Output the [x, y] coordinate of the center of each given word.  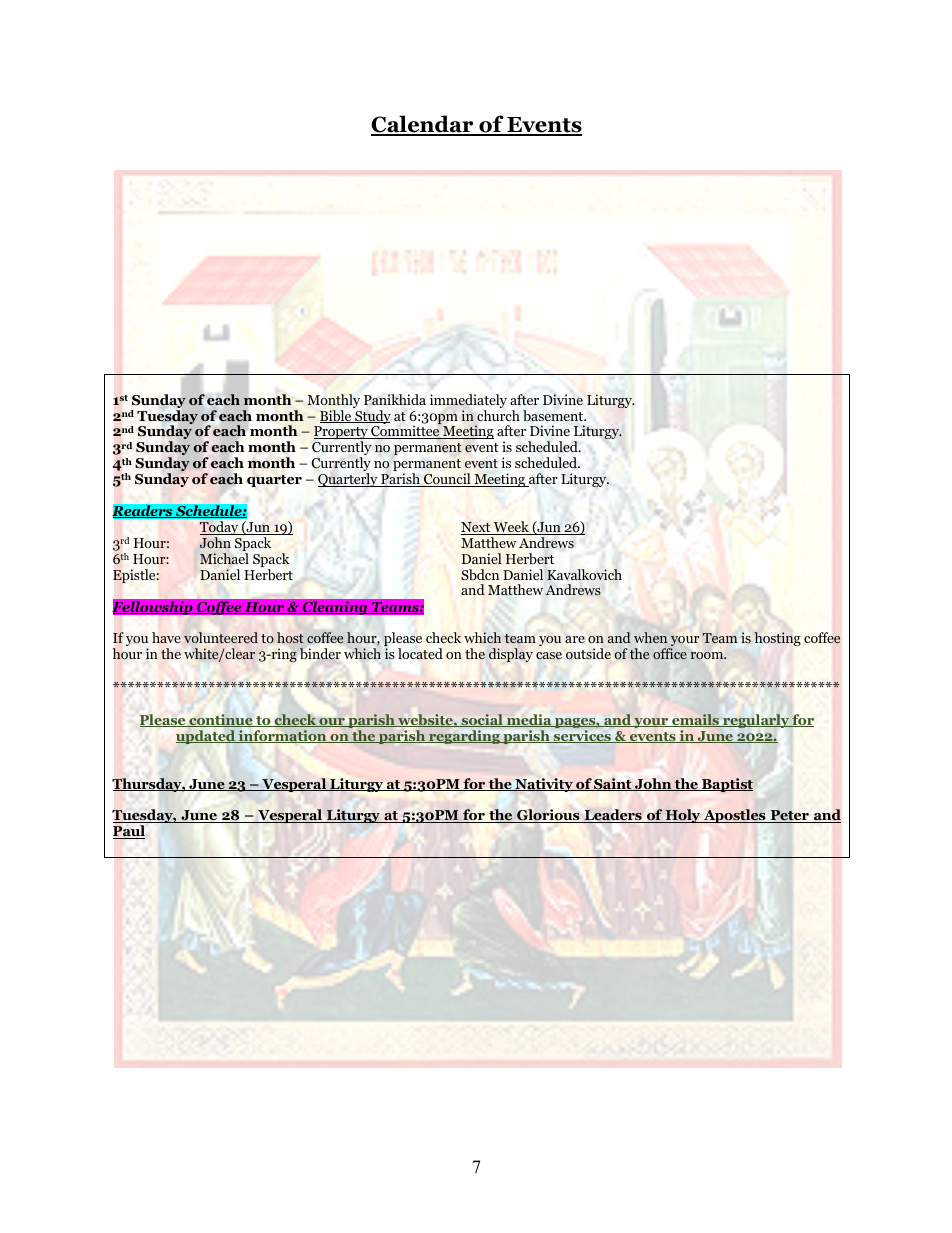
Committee [405, 431]
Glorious [548, 816]
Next [477, 528]
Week [511, 528]
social [482, 720]
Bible [337, 416]
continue [221, 720]
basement [554, 415]
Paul [129, 832]
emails [695, 720]
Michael [224, 558]
